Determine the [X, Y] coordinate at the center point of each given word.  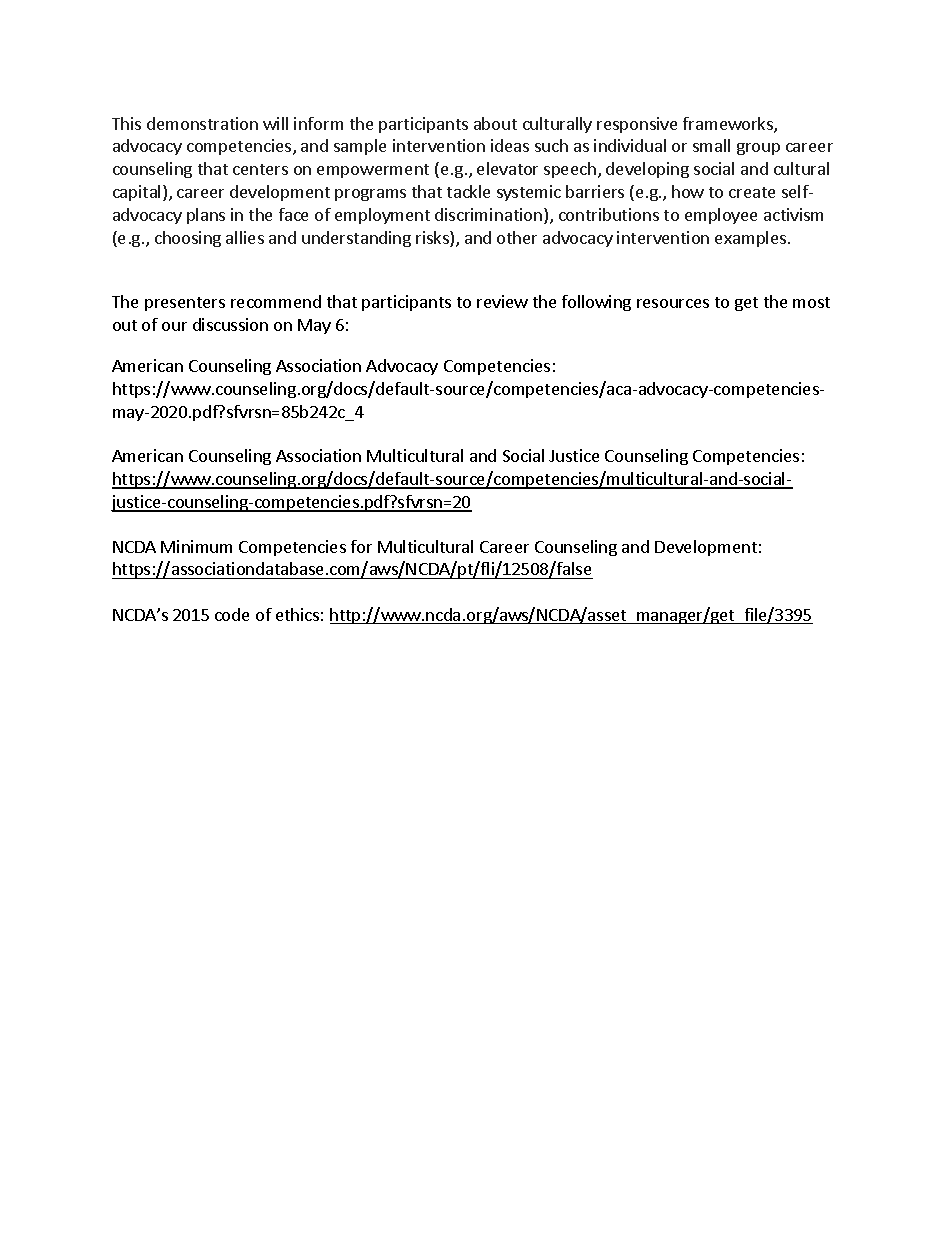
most [811, 302]
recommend [276, 301]
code [232, 614]
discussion [230, 324]
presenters [185, 304]
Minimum [196, 546]
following [596, 303]
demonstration [202, 123]
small [711, 145]
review [502, 301]
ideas [510, 145]
